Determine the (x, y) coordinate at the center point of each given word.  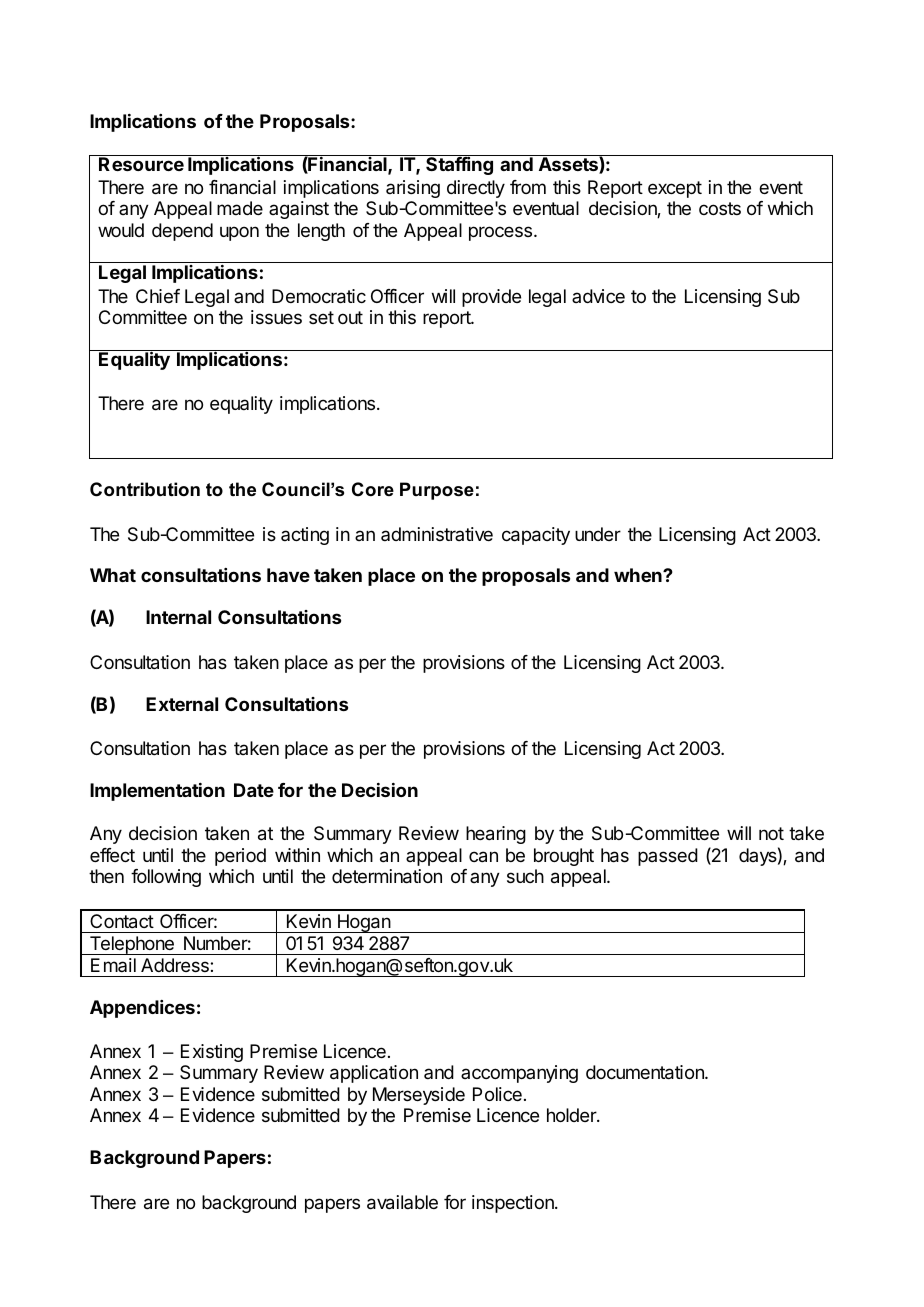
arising (413, 189)
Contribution (145, 489)
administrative (437, 534)
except (675, 189)
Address (176, 965)
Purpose (437, 491)
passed (668, 857)
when (639, 575)
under (598, 534)
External (182, 704)
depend (182, 232)
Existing (212, 1053)
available (402, 1202)
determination (387, 876)
